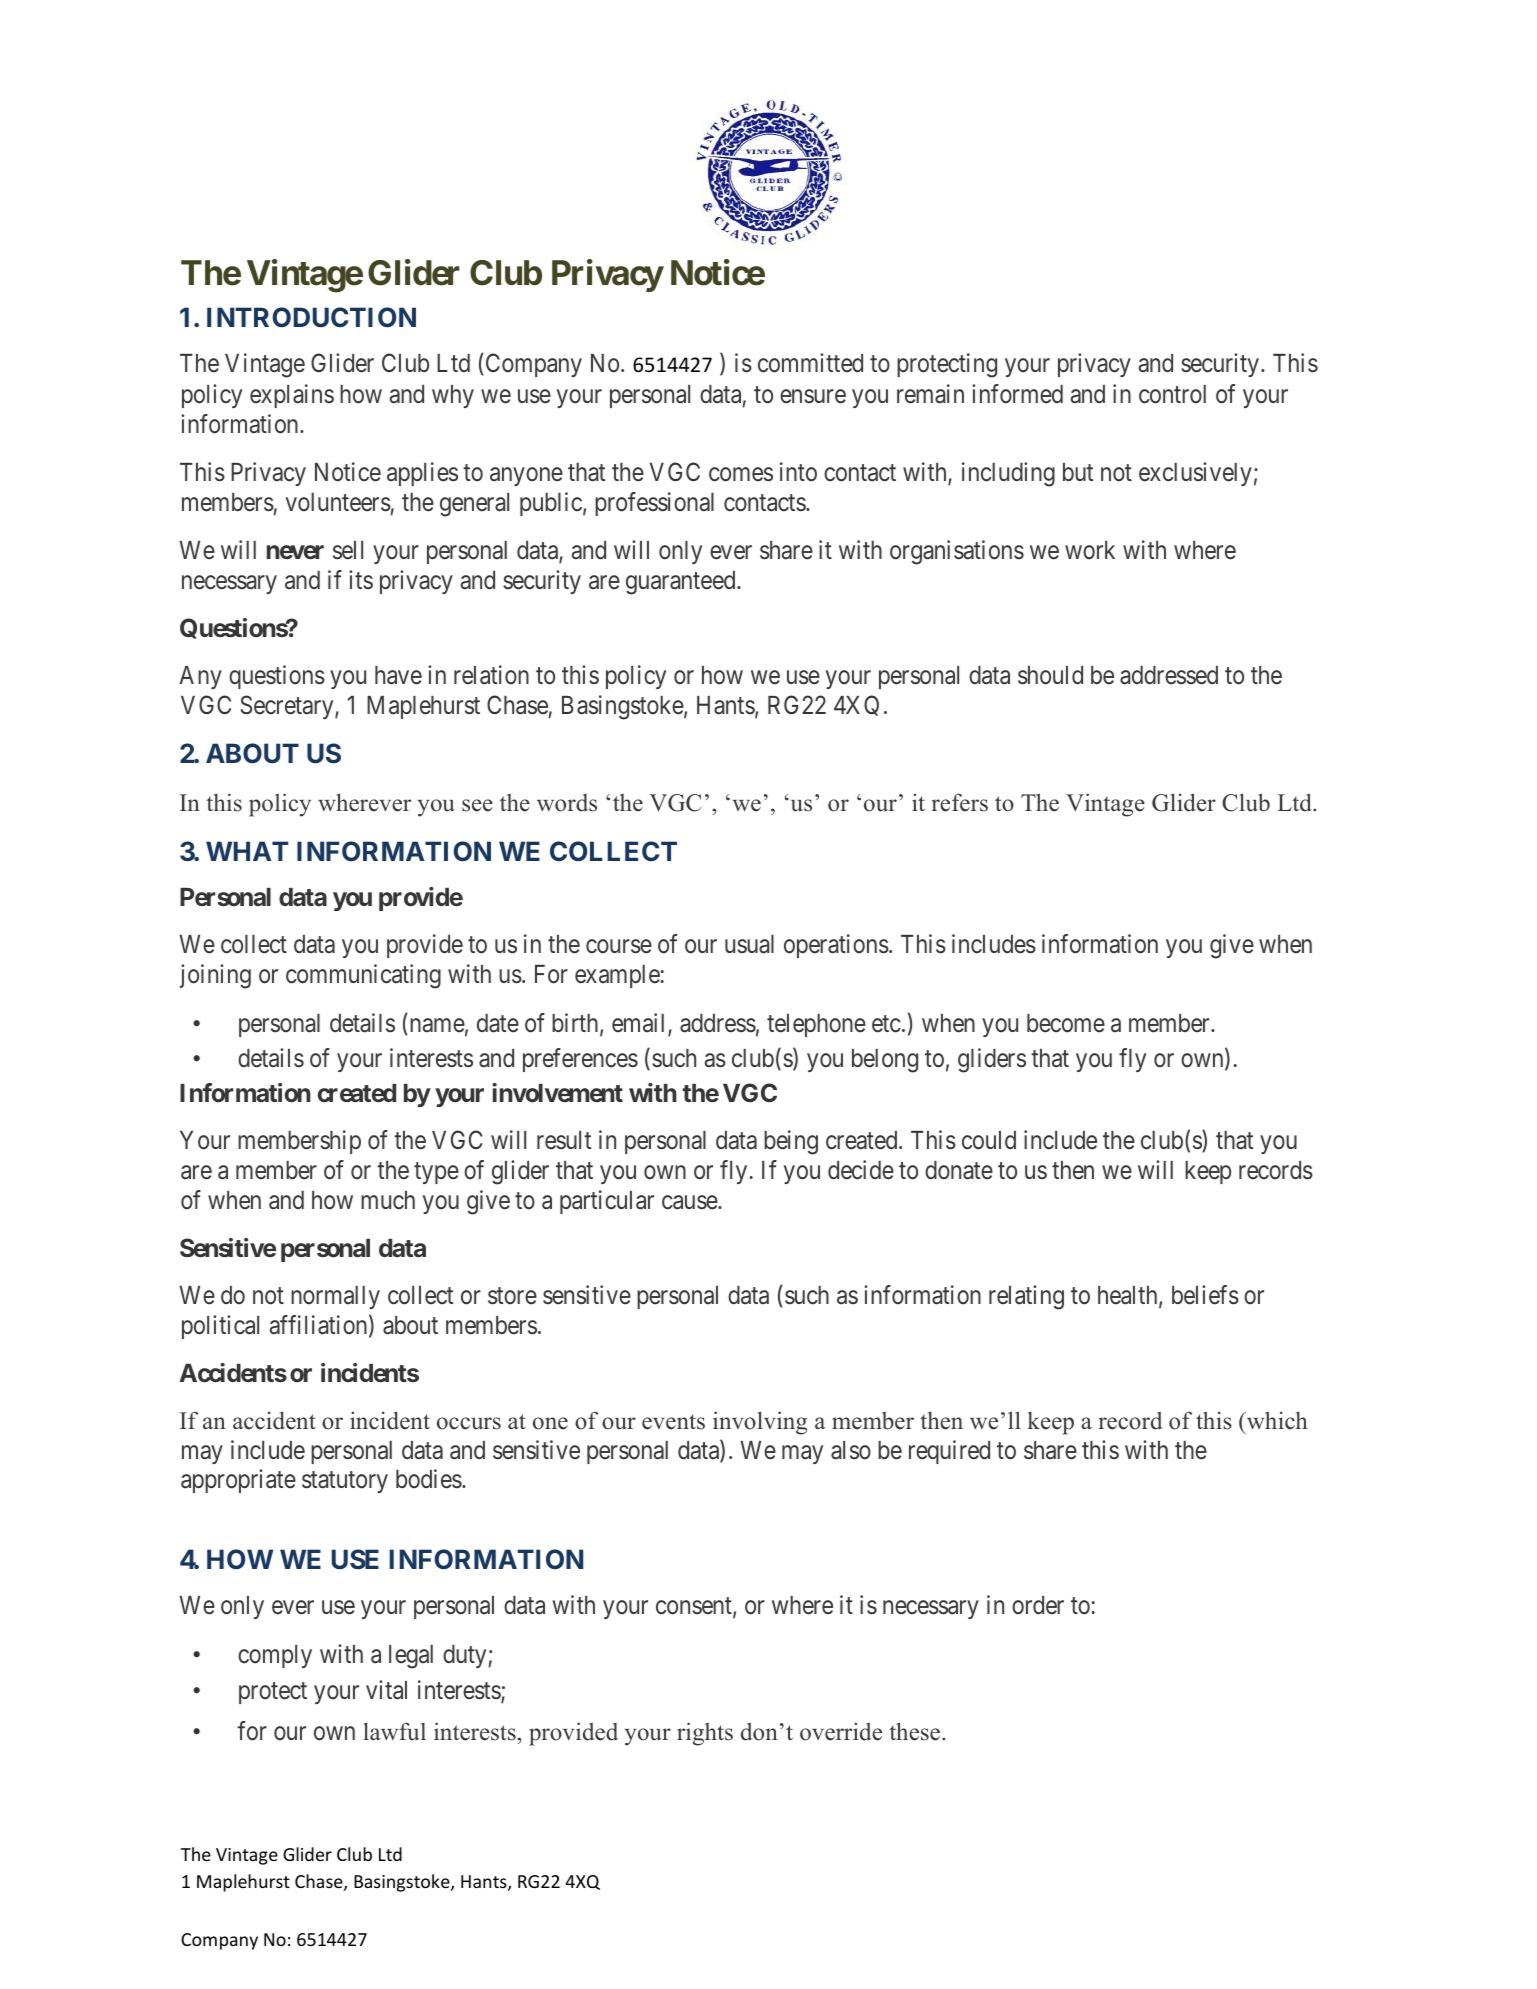 The height and width of the document is (1989, 1537). What do you see at coordinates (791, 1142) in the document?
I see `being` at bounding box center [791, 1142].
